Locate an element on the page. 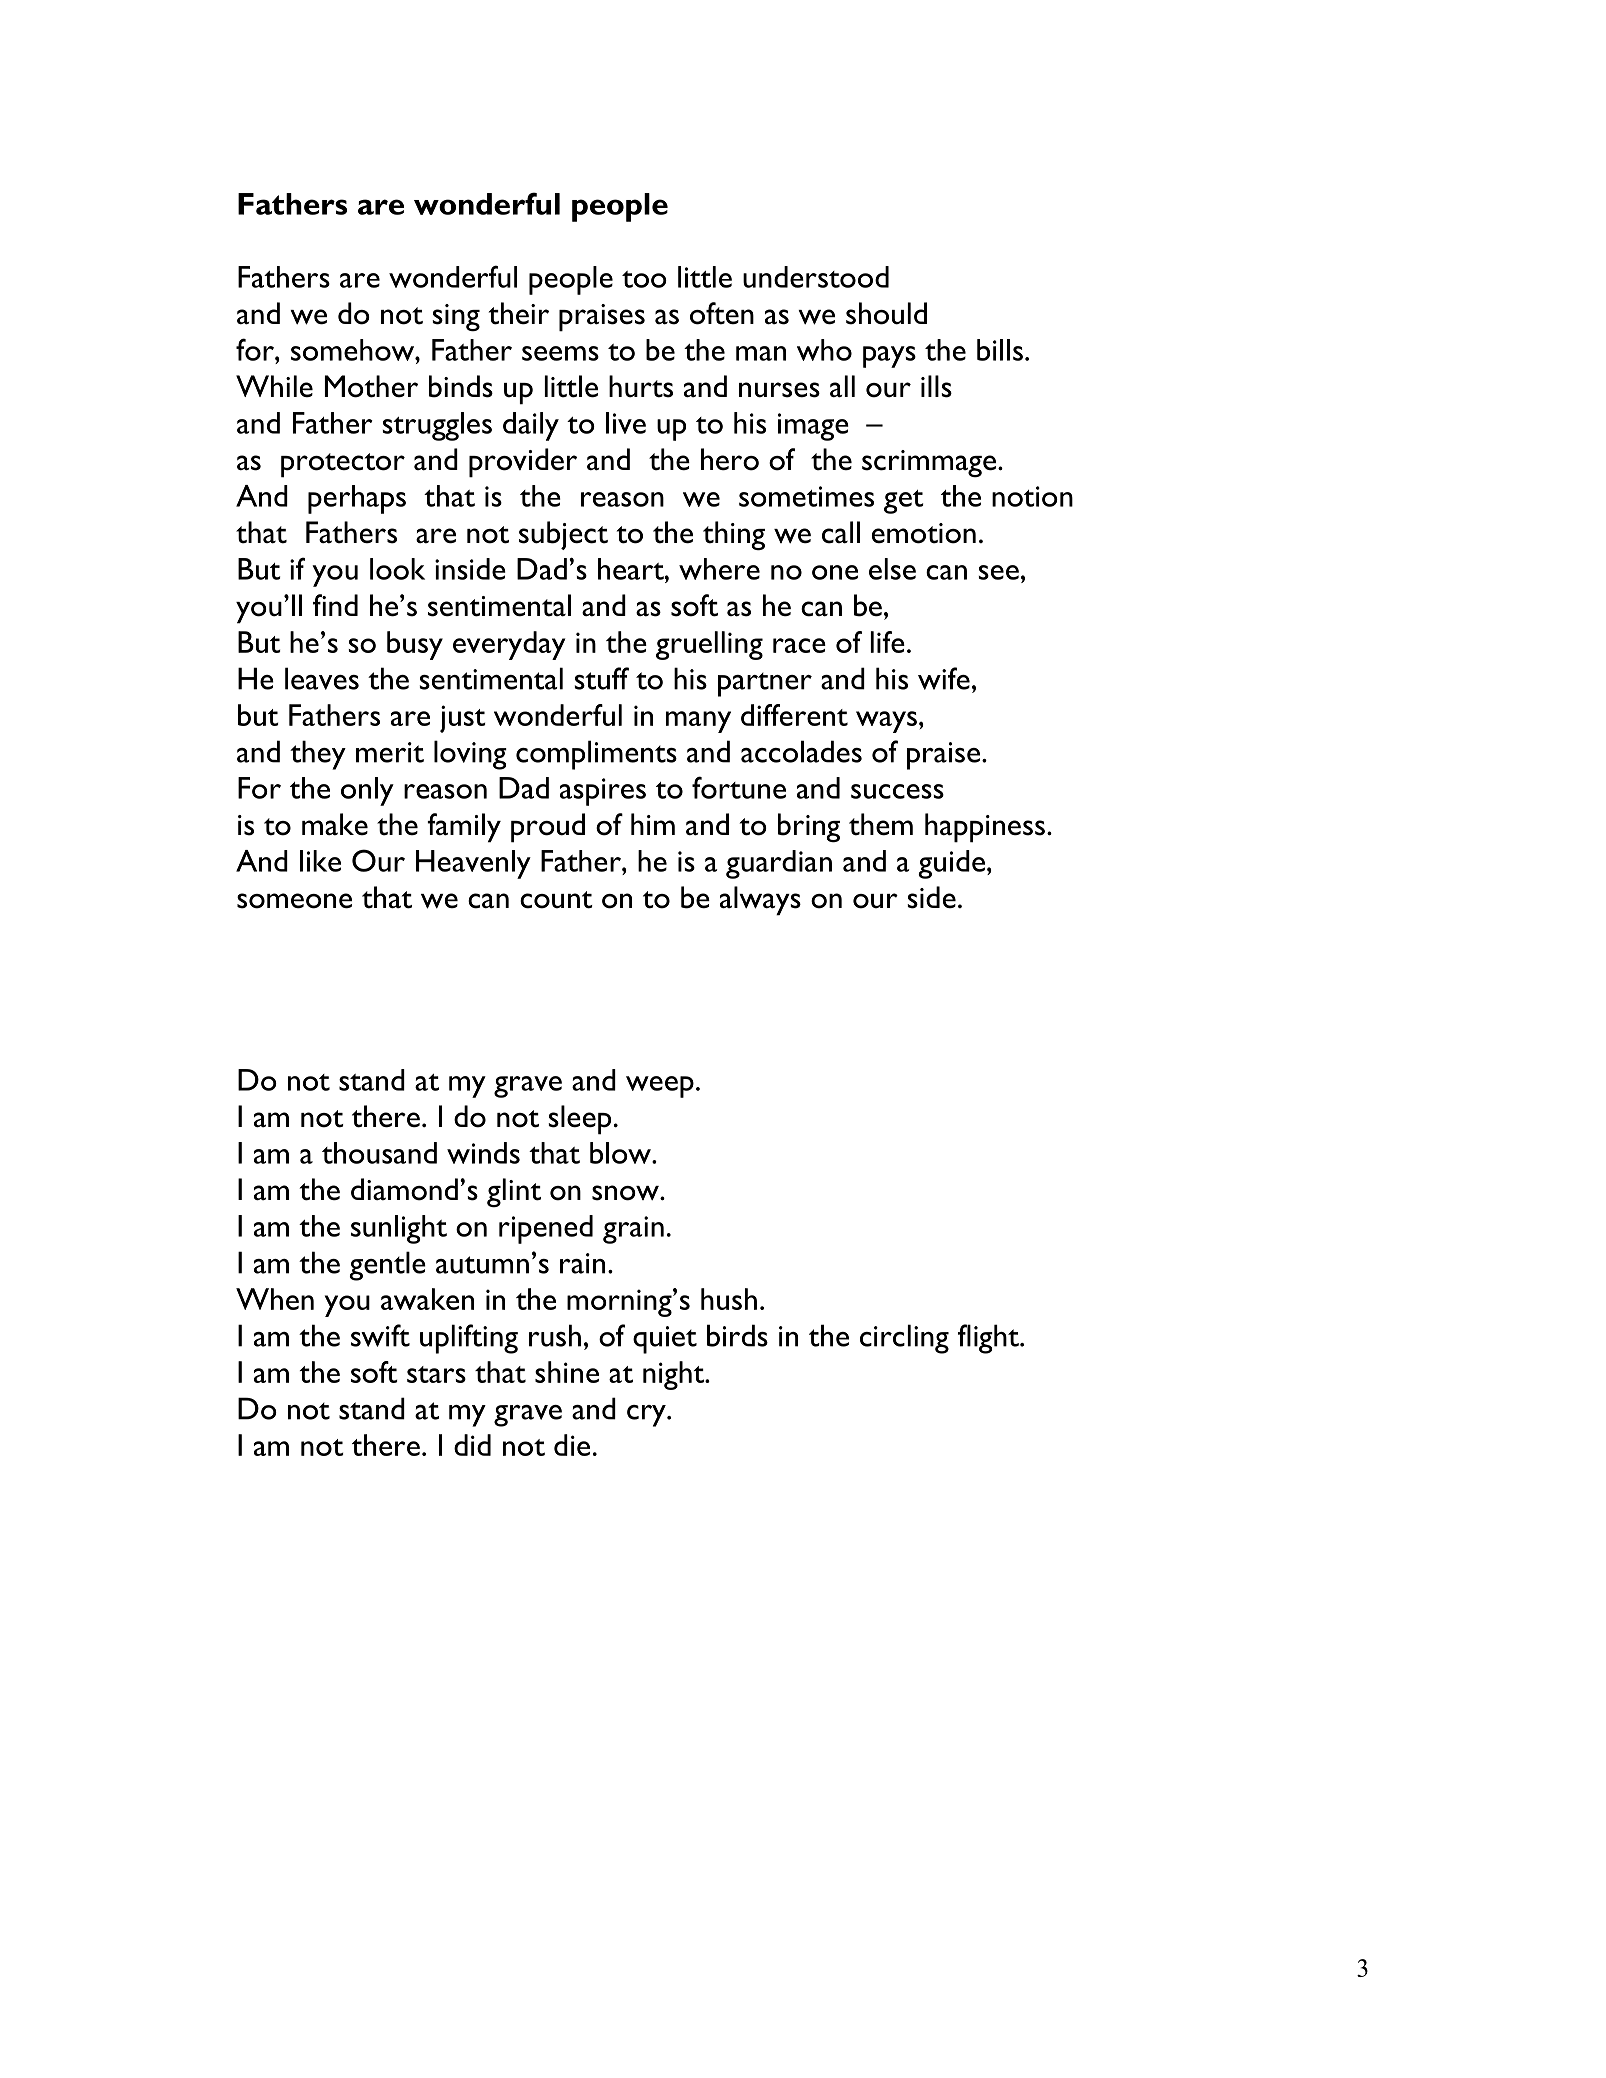 Image resolution: width=1606 pixels, height=2078 pixels. sing is located at coordinates (456, 317).
